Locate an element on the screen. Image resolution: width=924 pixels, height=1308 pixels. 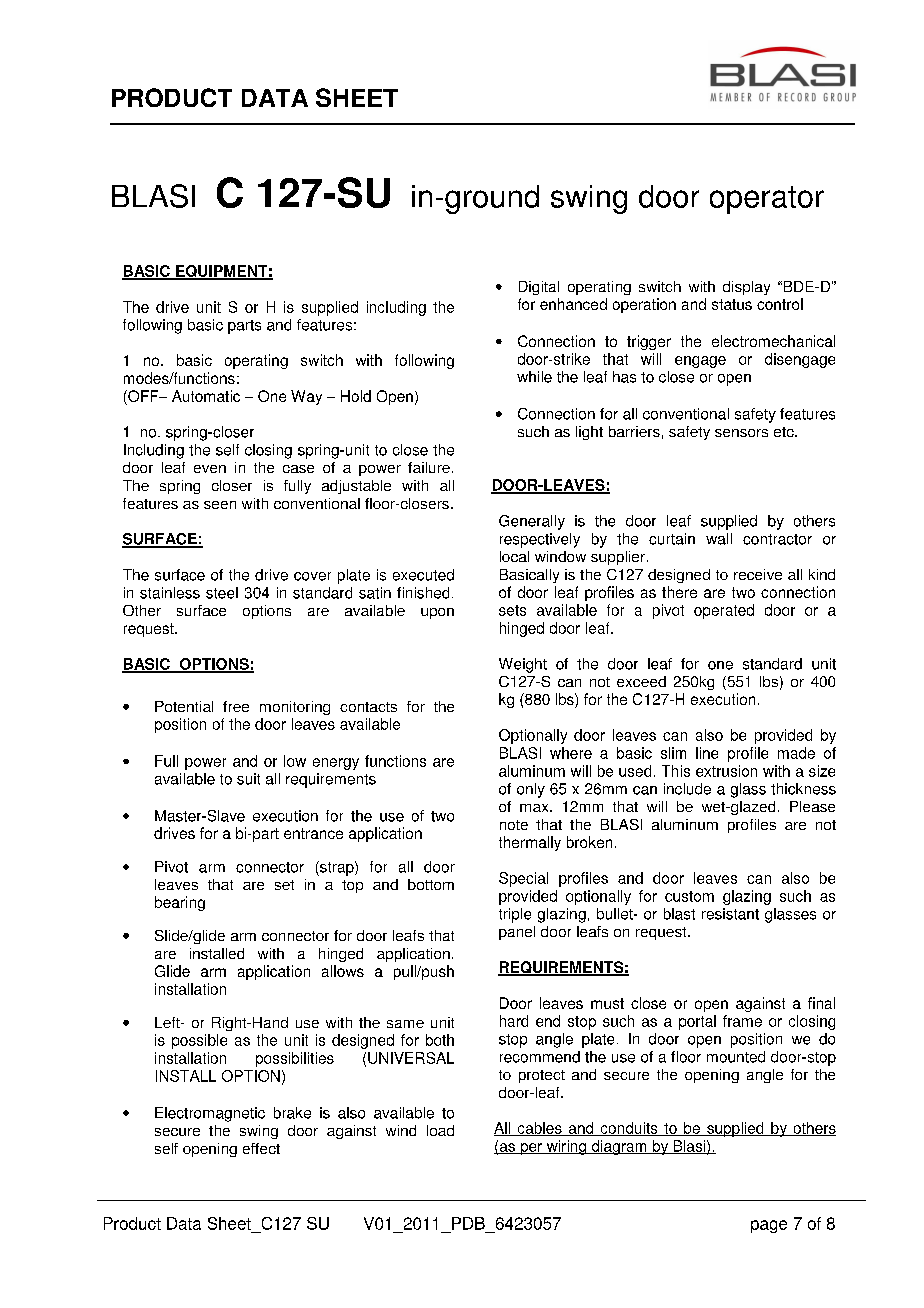
effect is located at coordinates (261, 1148).
